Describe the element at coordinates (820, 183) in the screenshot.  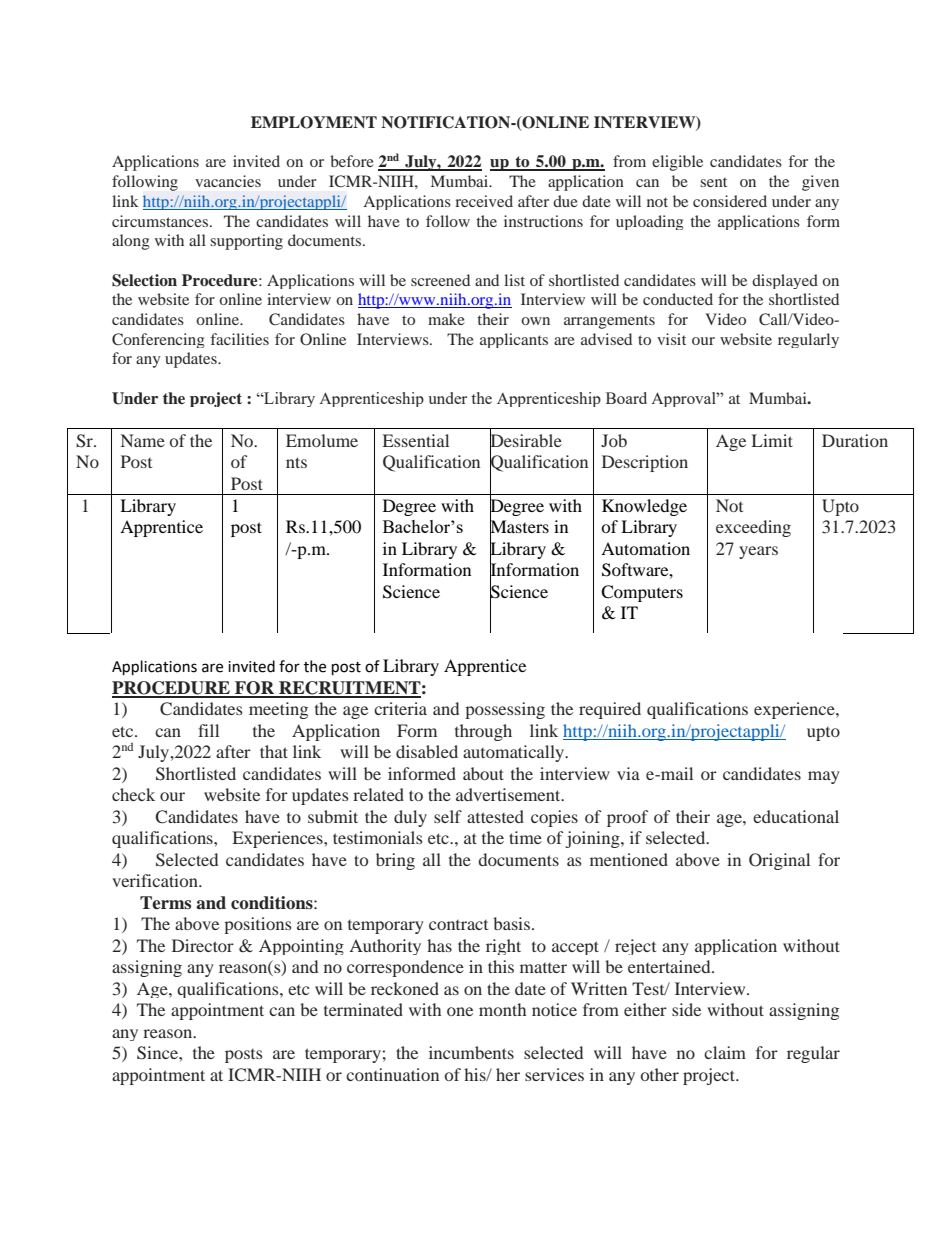
I see `given` at that location.
